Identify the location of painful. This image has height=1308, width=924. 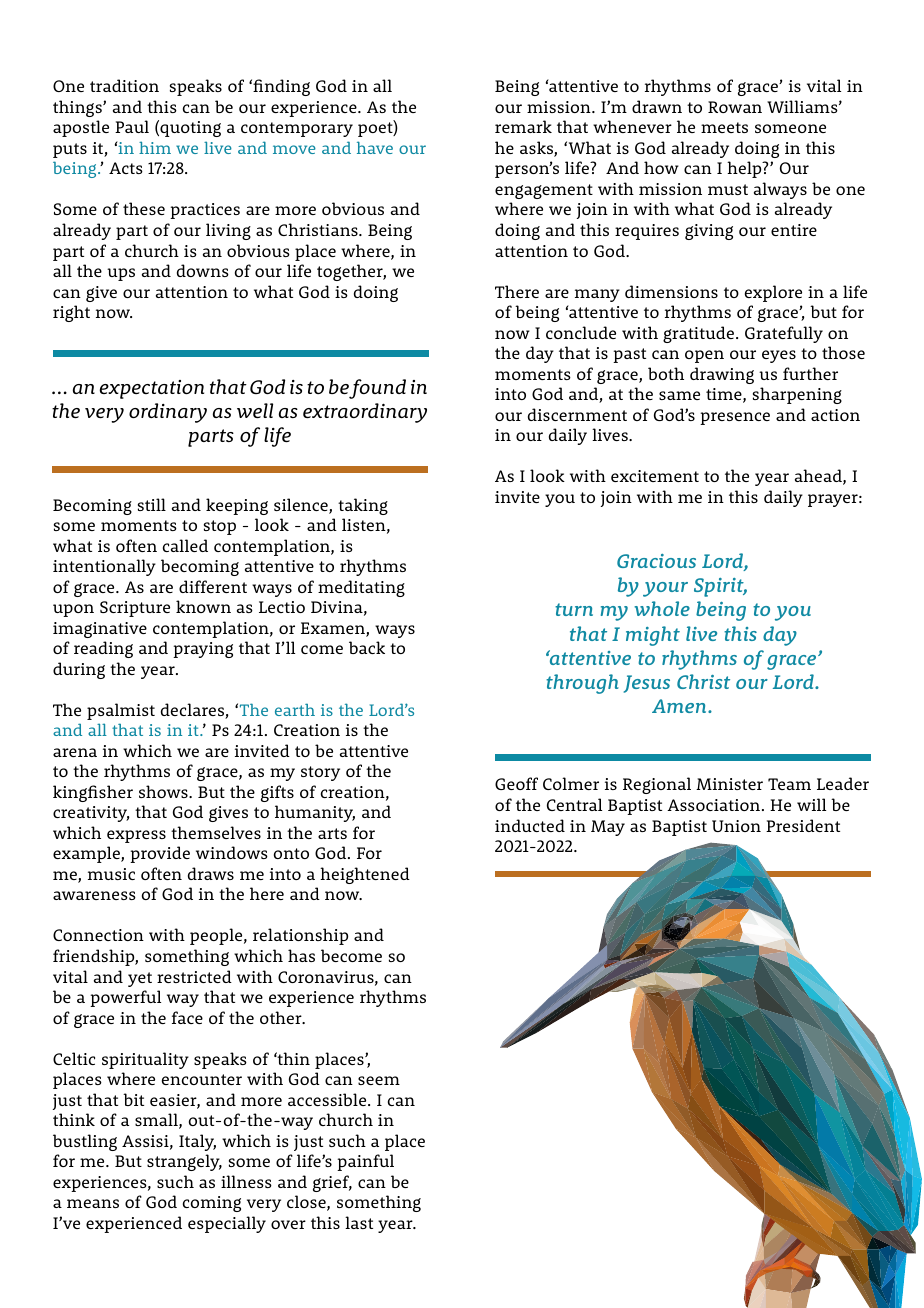
(365, 1162).
